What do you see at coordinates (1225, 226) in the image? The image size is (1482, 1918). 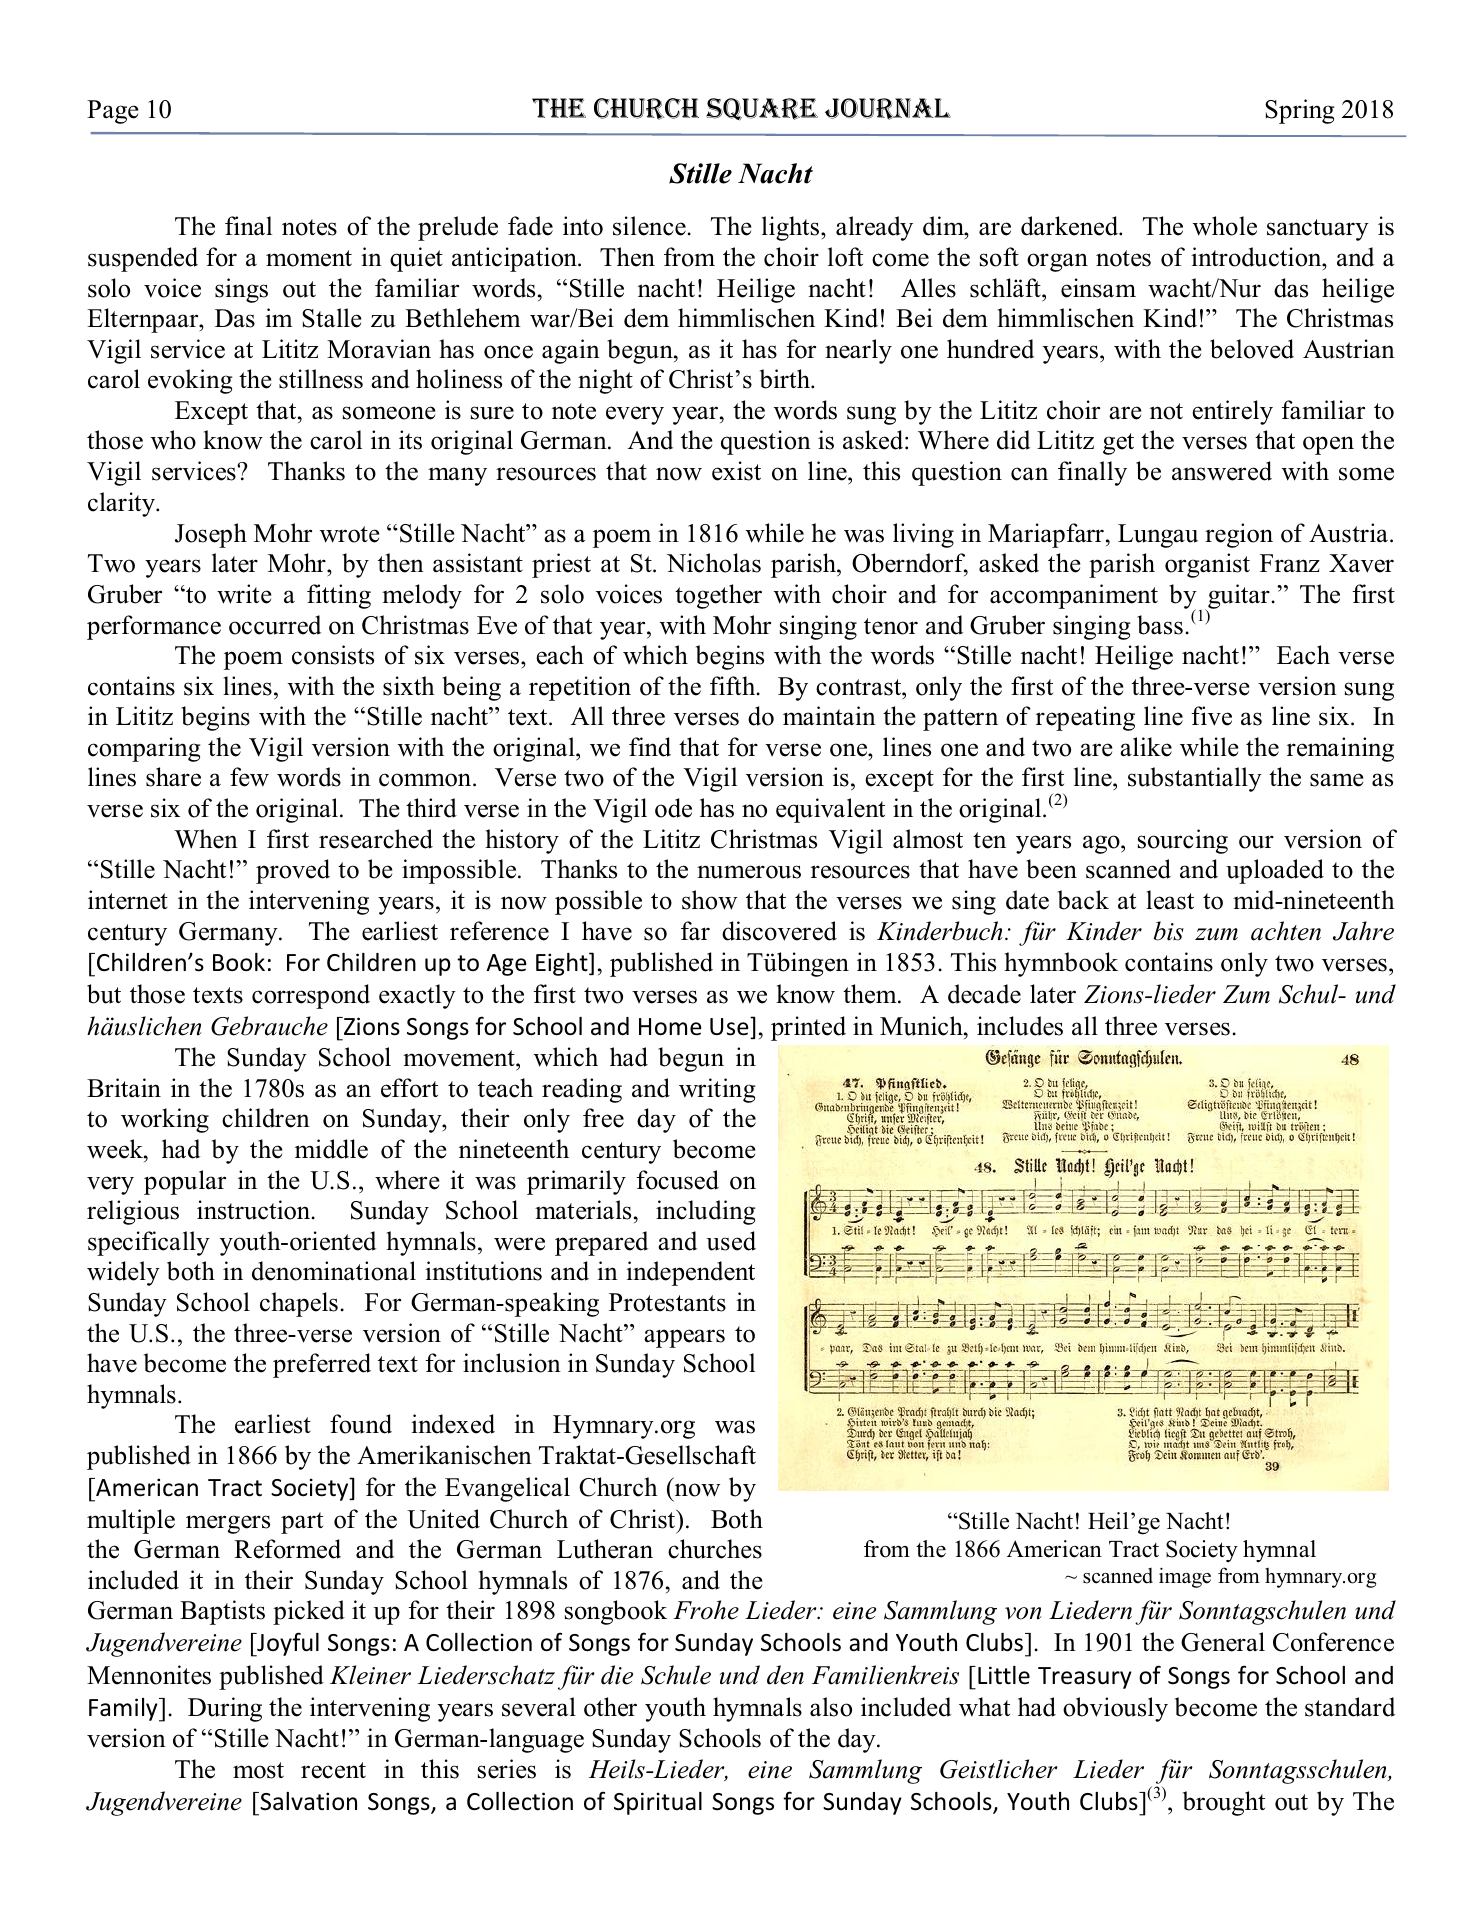 I see `whole` at bounding box center [1225, 226].
